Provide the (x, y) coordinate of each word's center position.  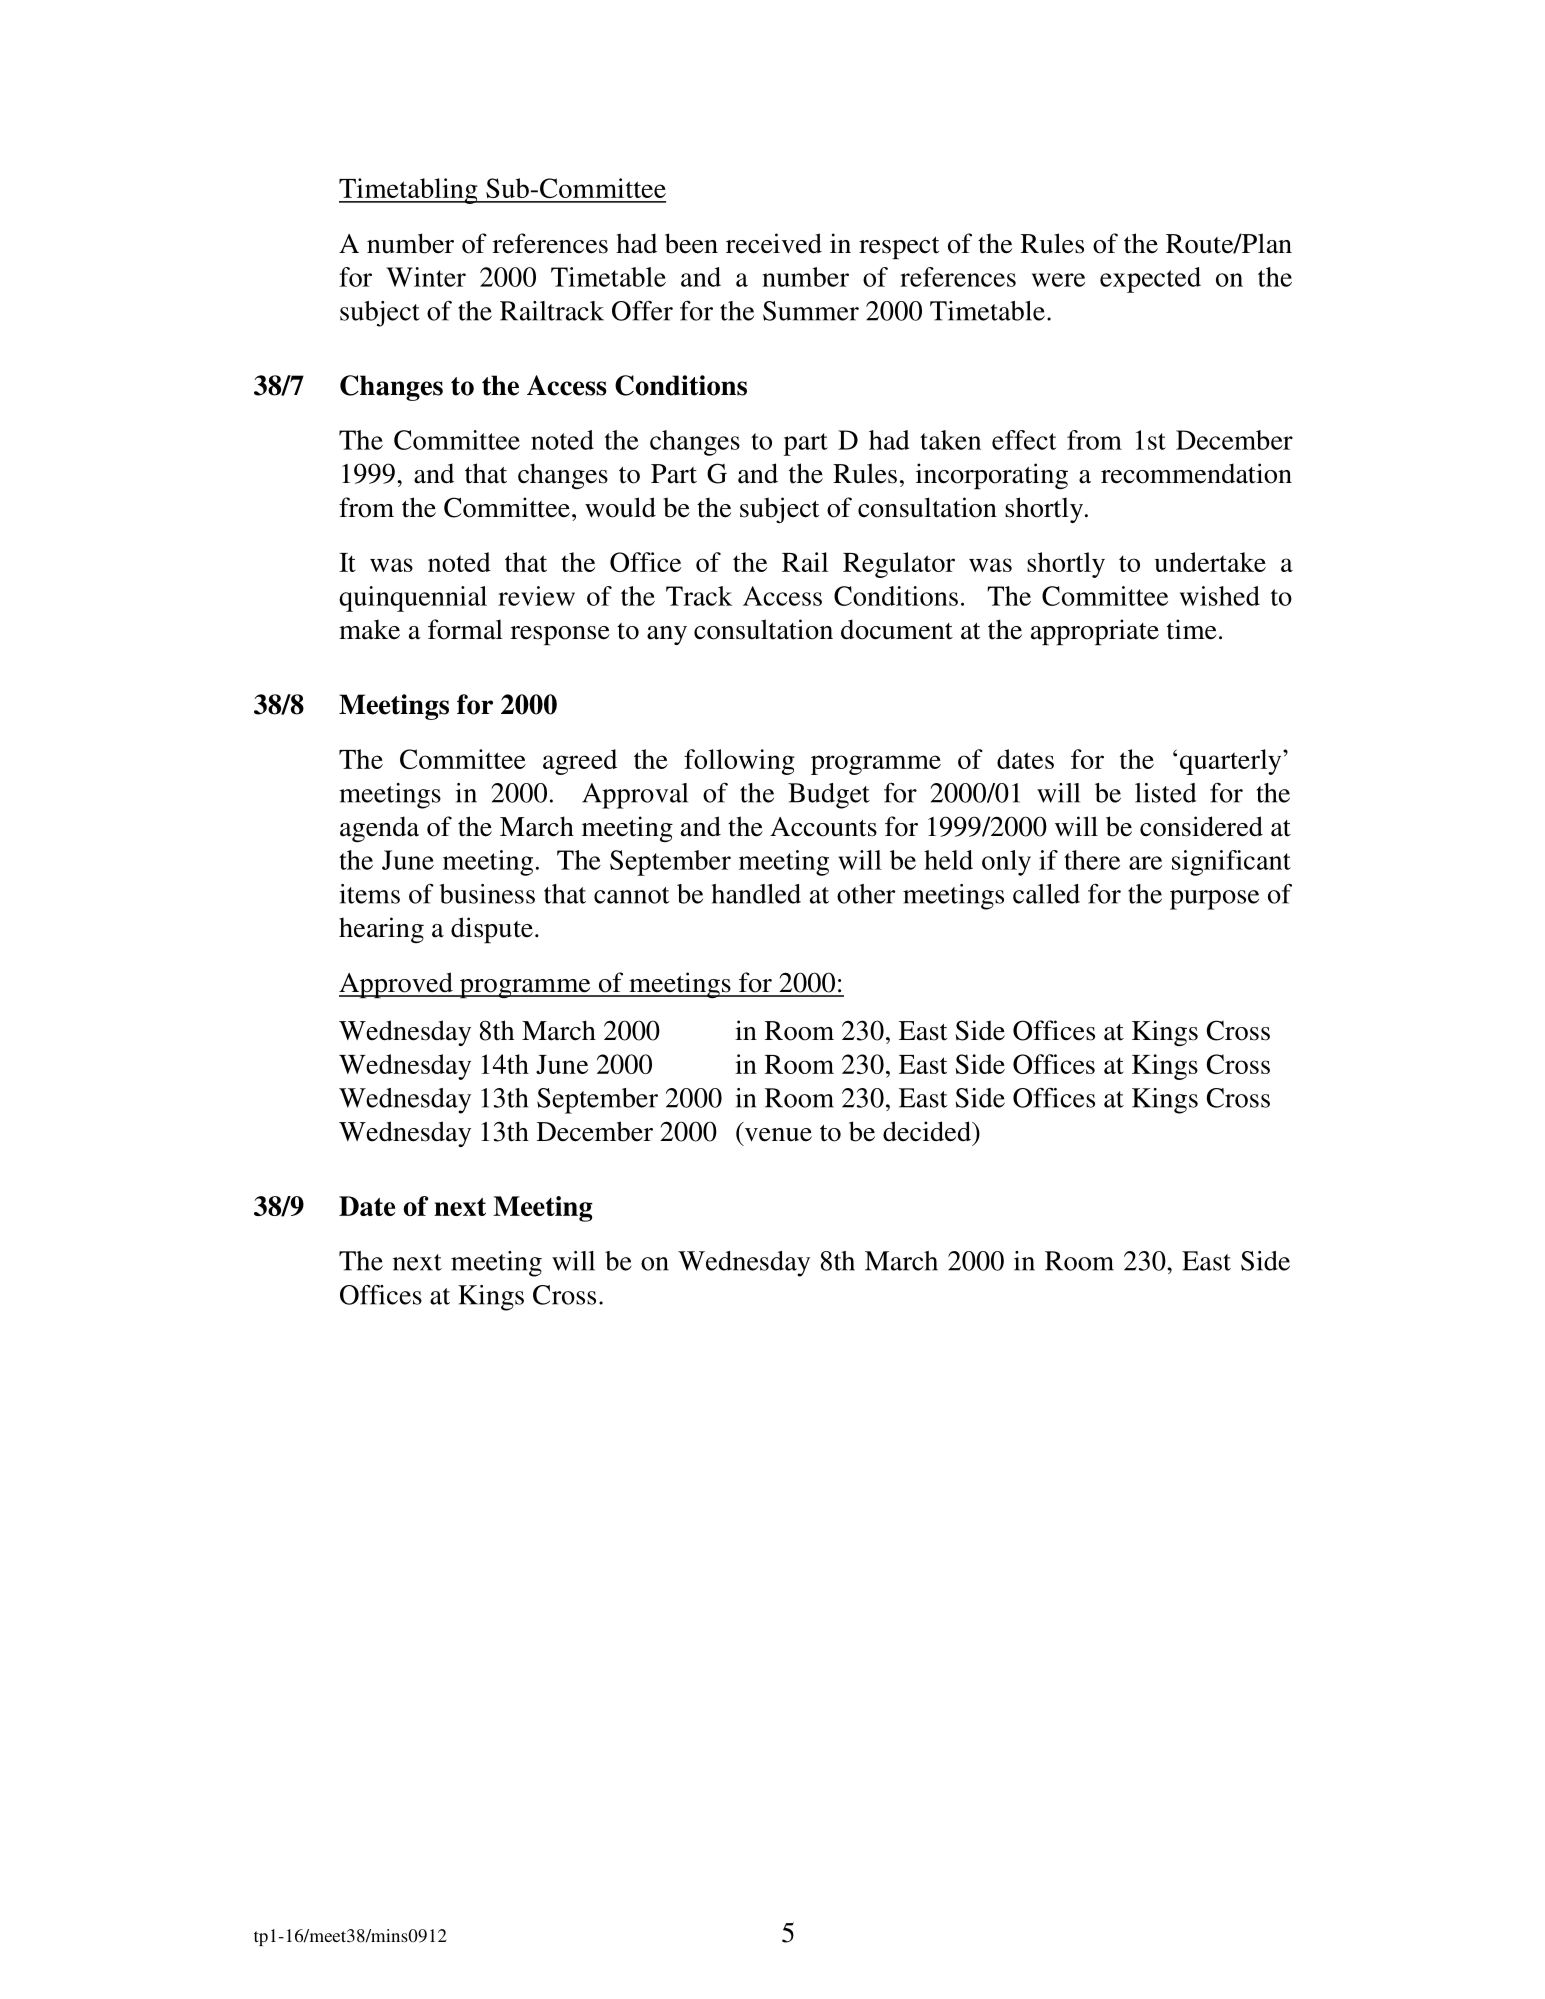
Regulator (899, 565)
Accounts (823, 827)
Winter (426, 277)
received (774, 243)
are (1145, 863)
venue (778, 1135)
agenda (379, 829)
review (536, 596)
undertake (1210, 562)
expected (1150, 280)
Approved (397, 985)
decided (928, 1131)
